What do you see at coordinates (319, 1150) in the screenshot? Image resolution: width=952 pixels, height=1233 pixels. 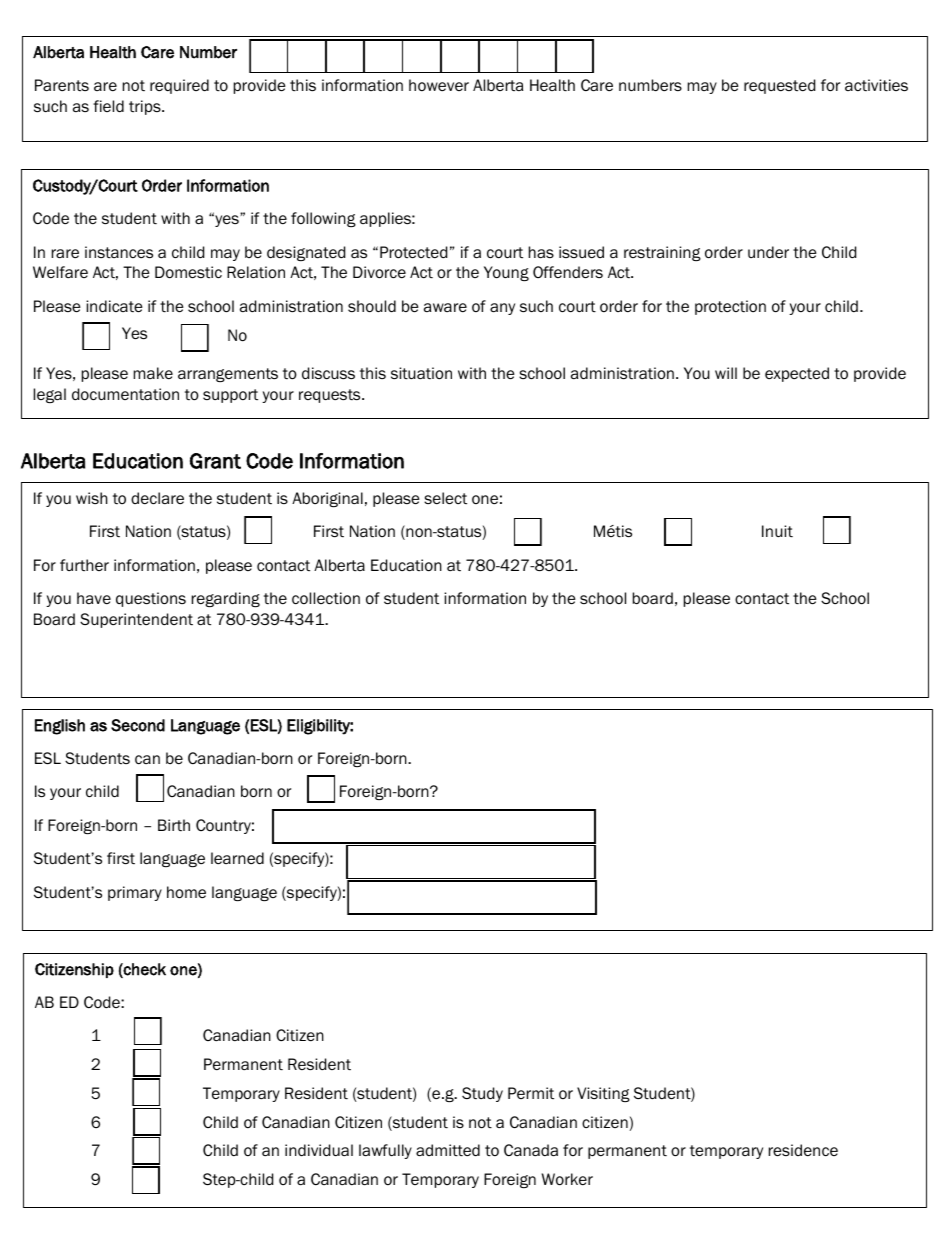 I see `individual` at bounding box center [319, 1150].
